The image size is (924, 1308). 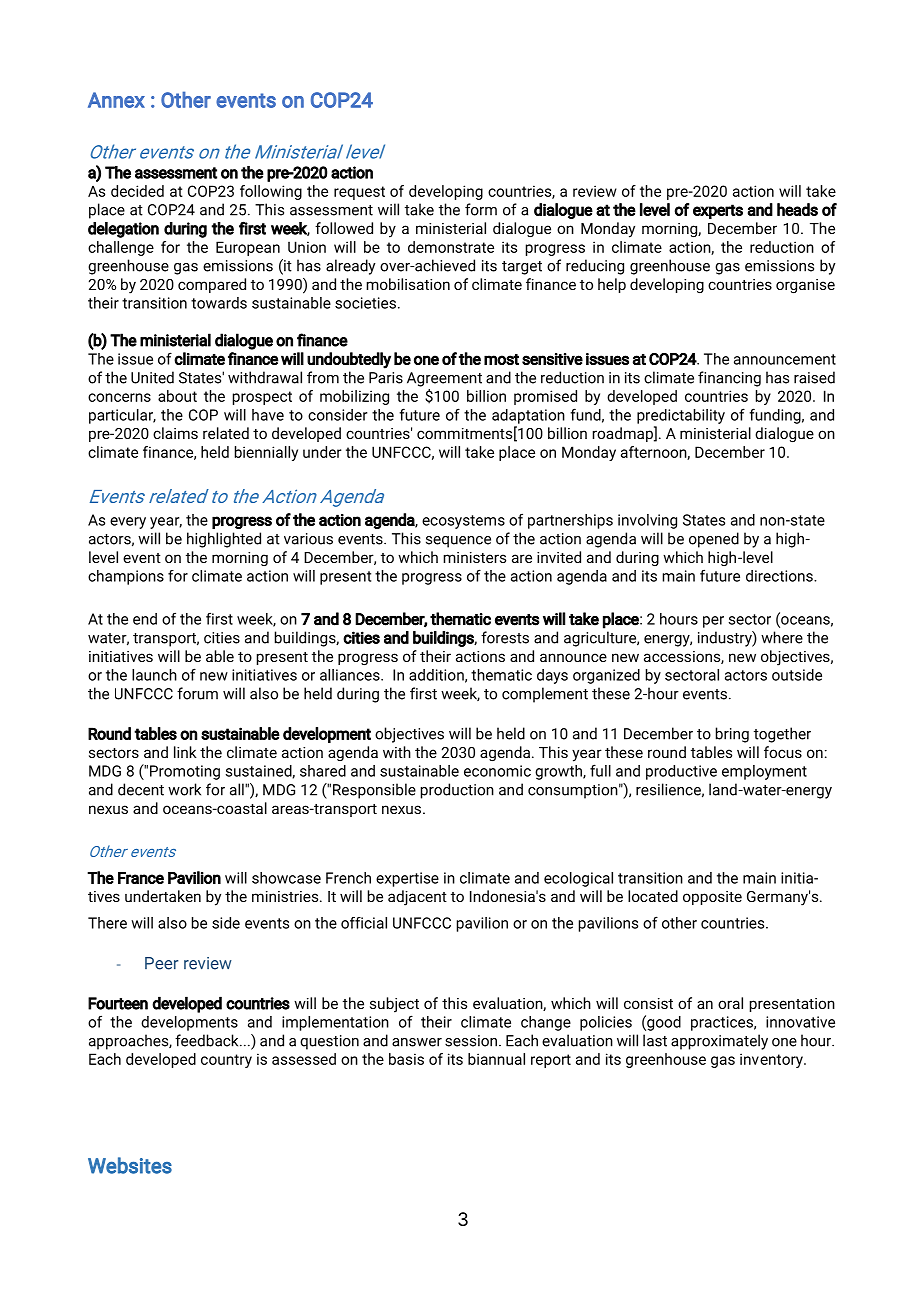 I want to click on opposite, so click(x=712, y=898).
